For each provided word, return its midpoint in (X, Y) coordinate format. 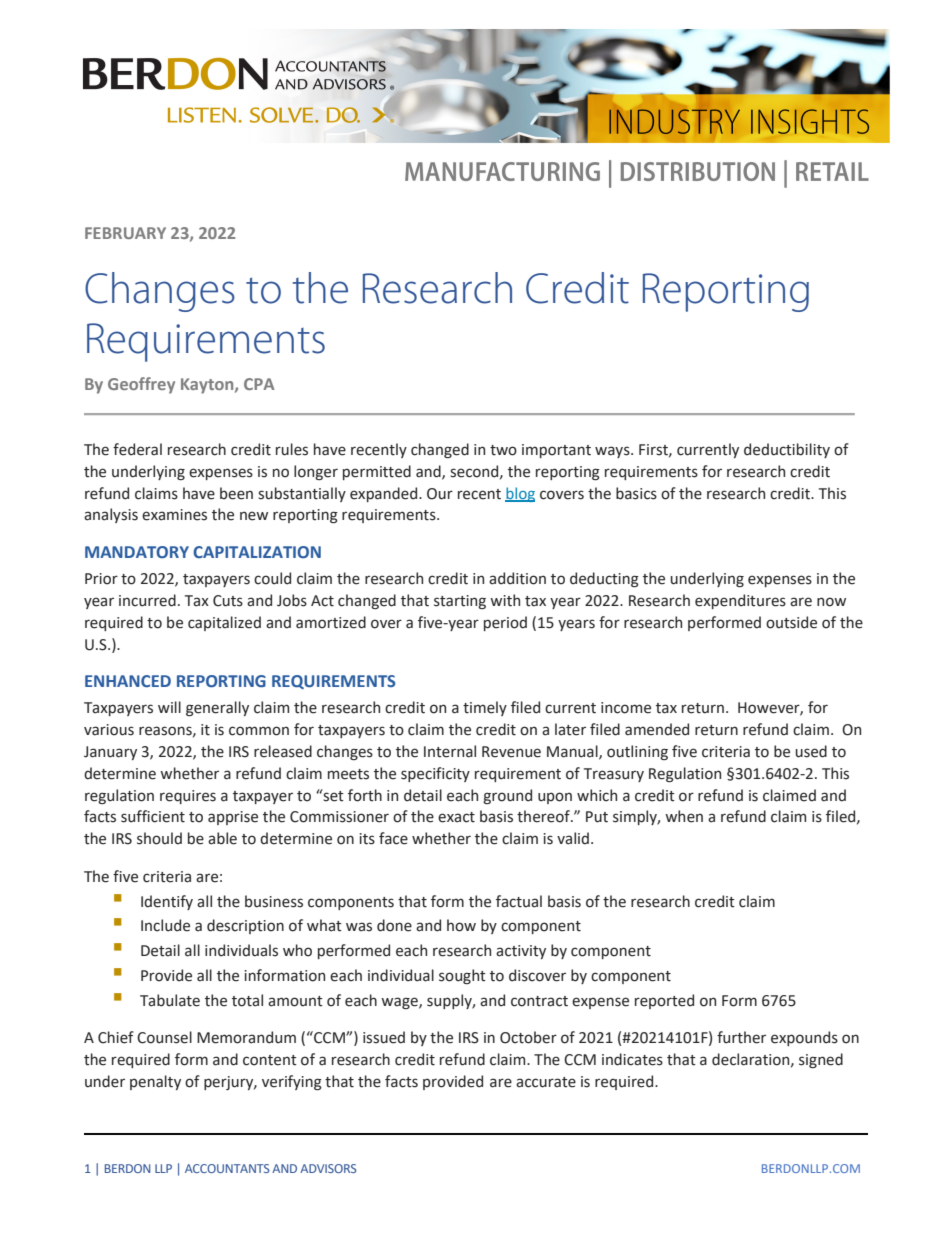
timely (485, 708)
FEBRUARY (125, 233)
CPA (259, 384)
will (169, 707)
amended (657, 729)
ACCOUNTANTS (227, 1168)
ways (613, 452)
